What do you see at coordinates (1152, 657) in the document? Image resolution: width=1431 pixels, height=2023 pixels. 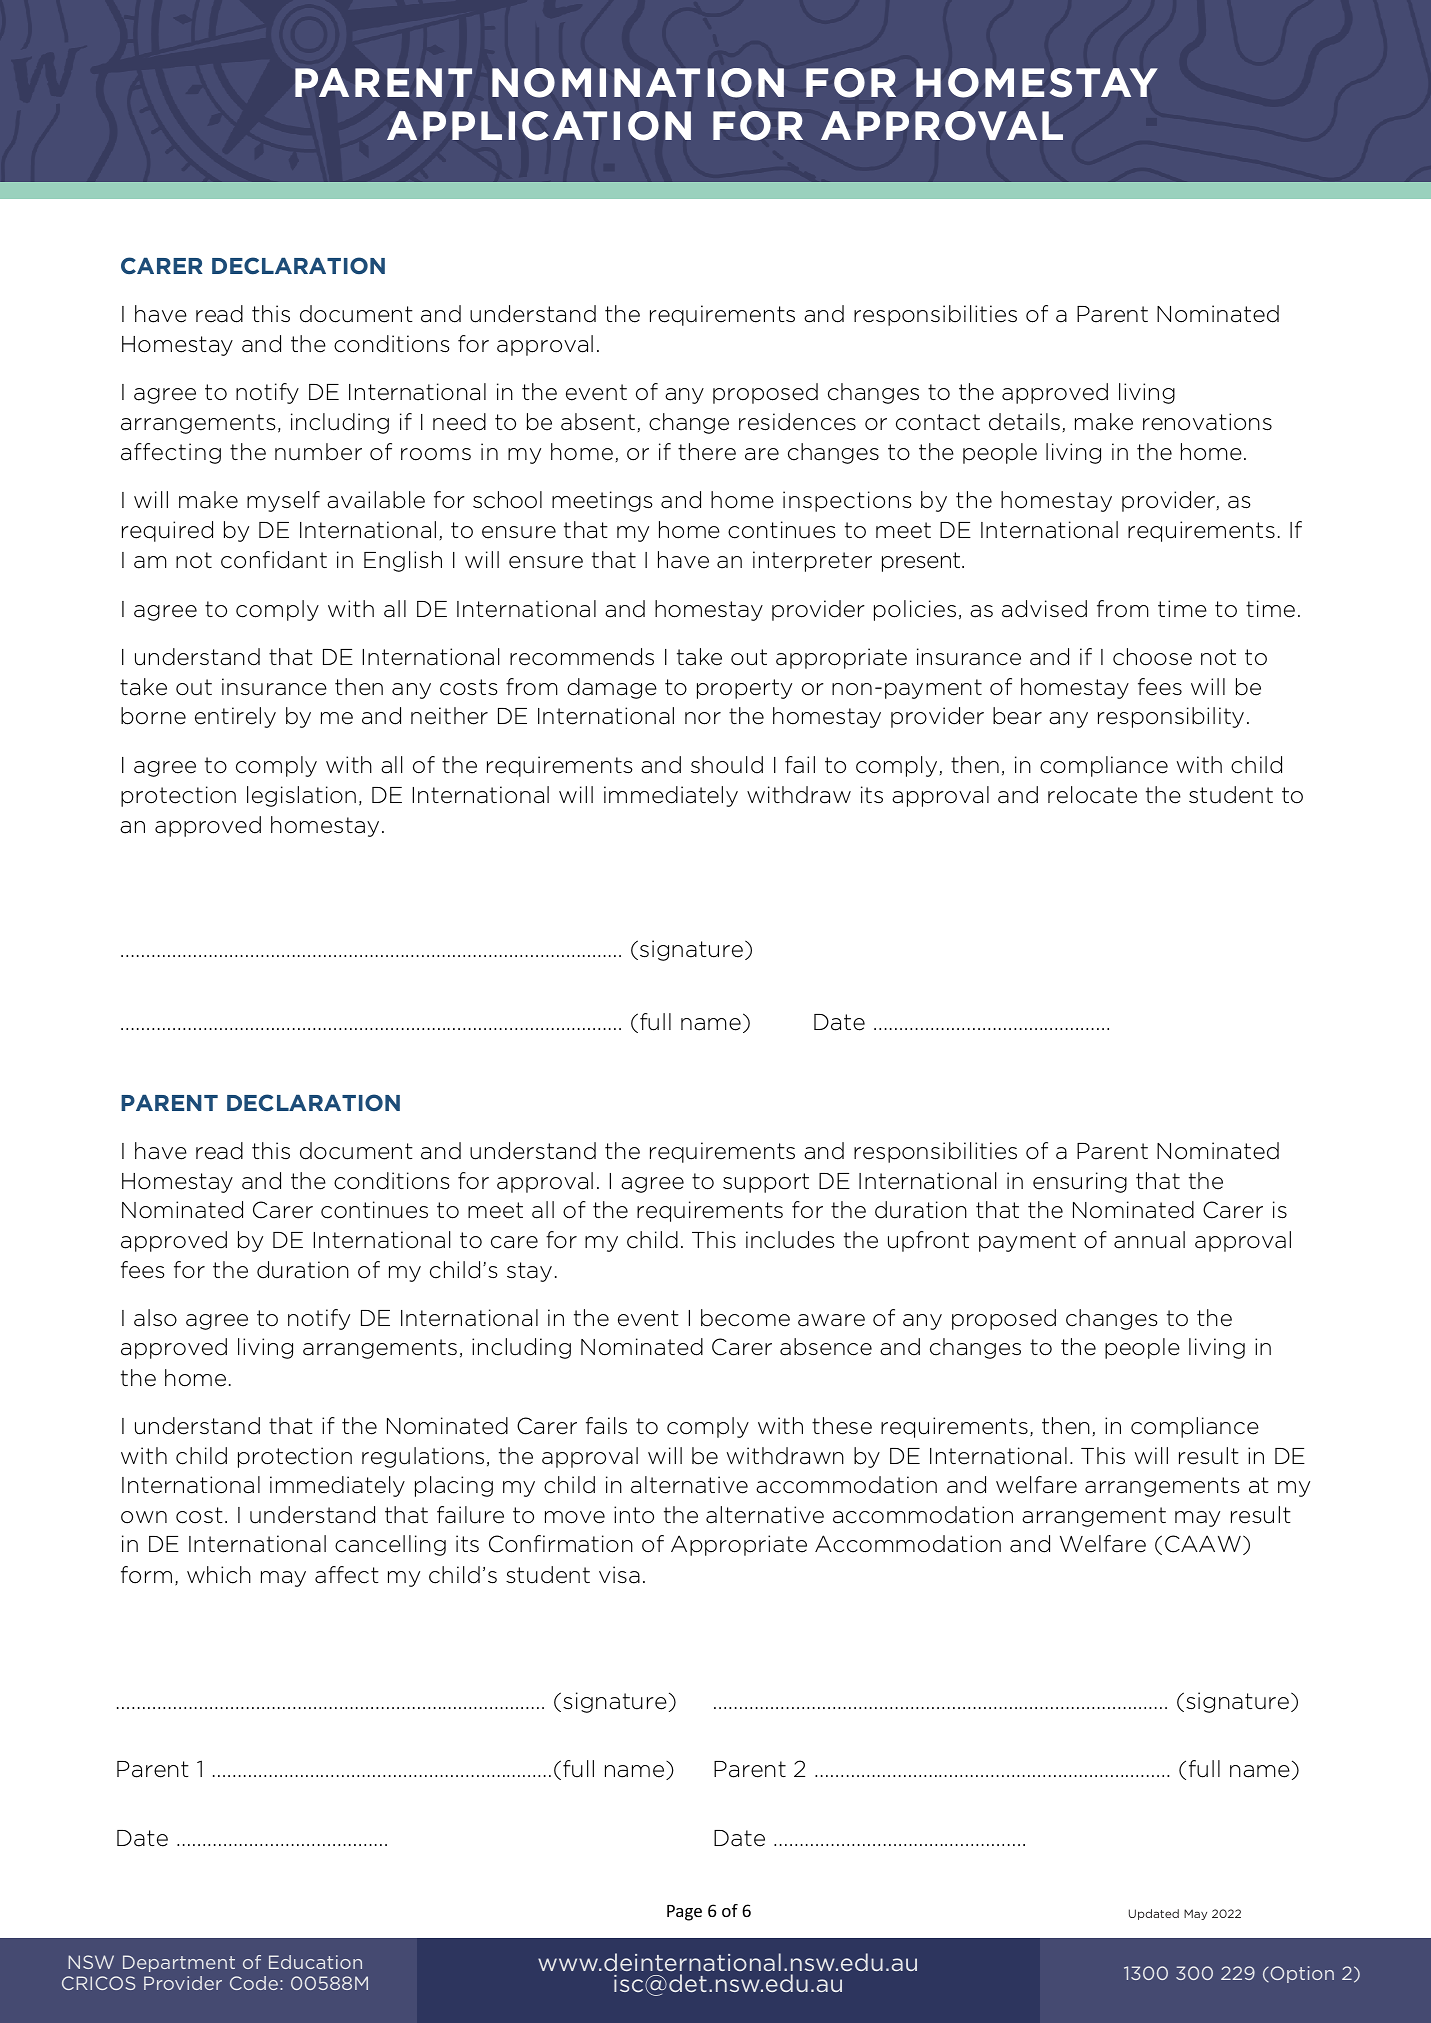 I see `choose` at bounding box center [1152, 657].
